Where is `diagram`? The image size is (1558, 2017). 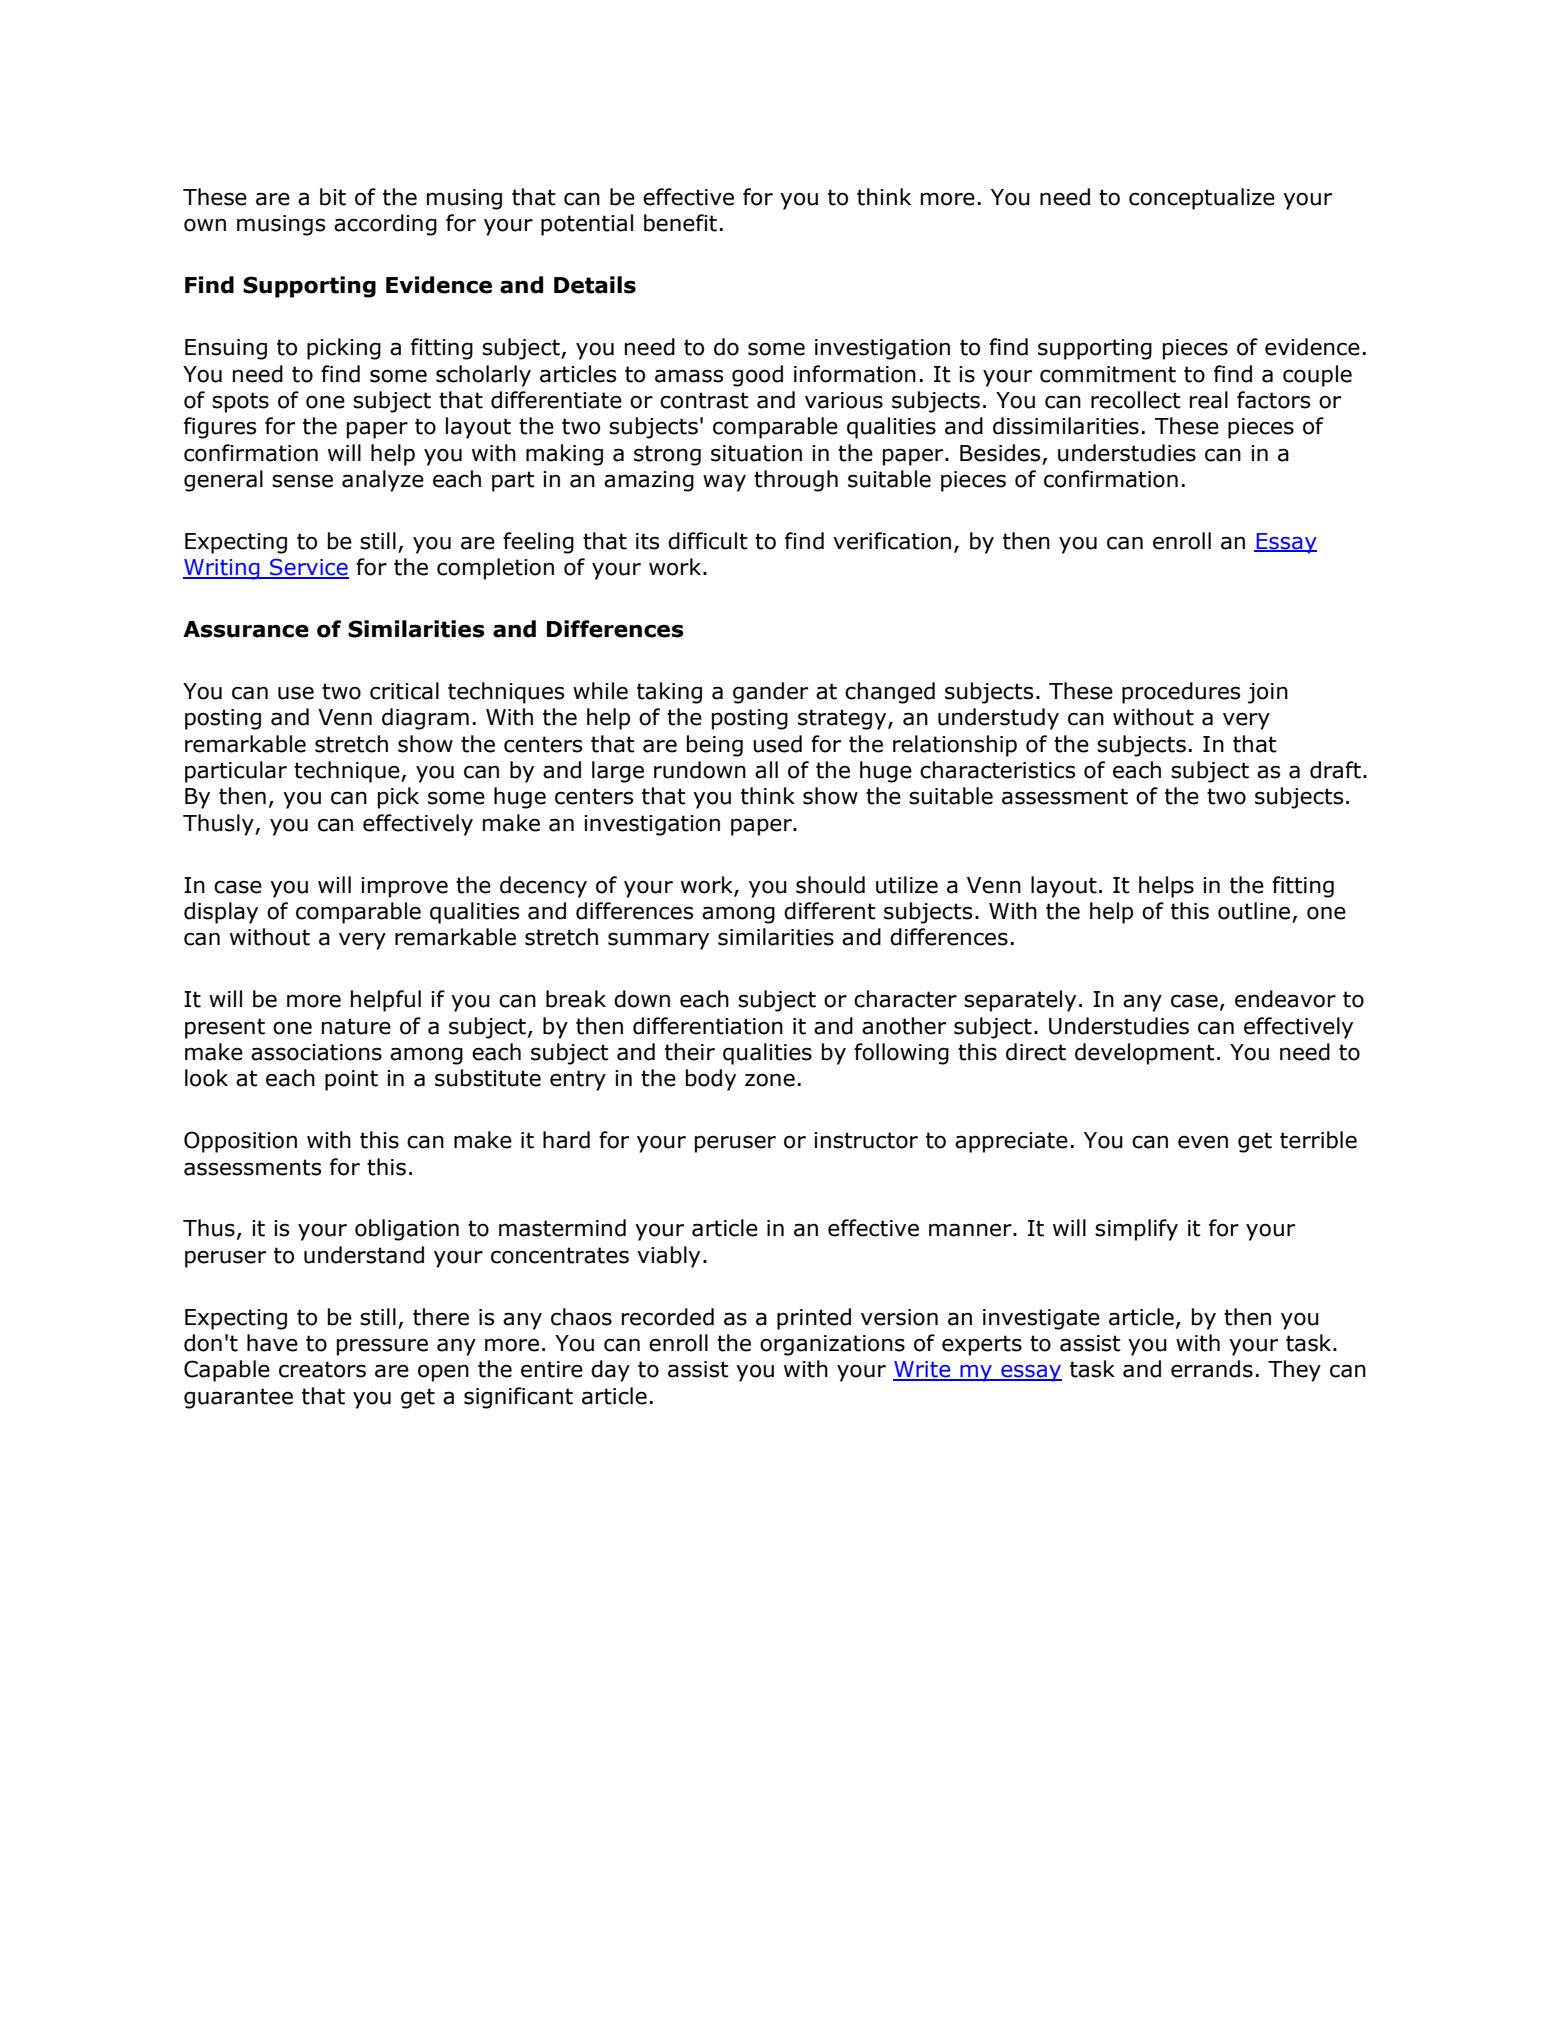
diagram is located at coordinates (425, 719).
